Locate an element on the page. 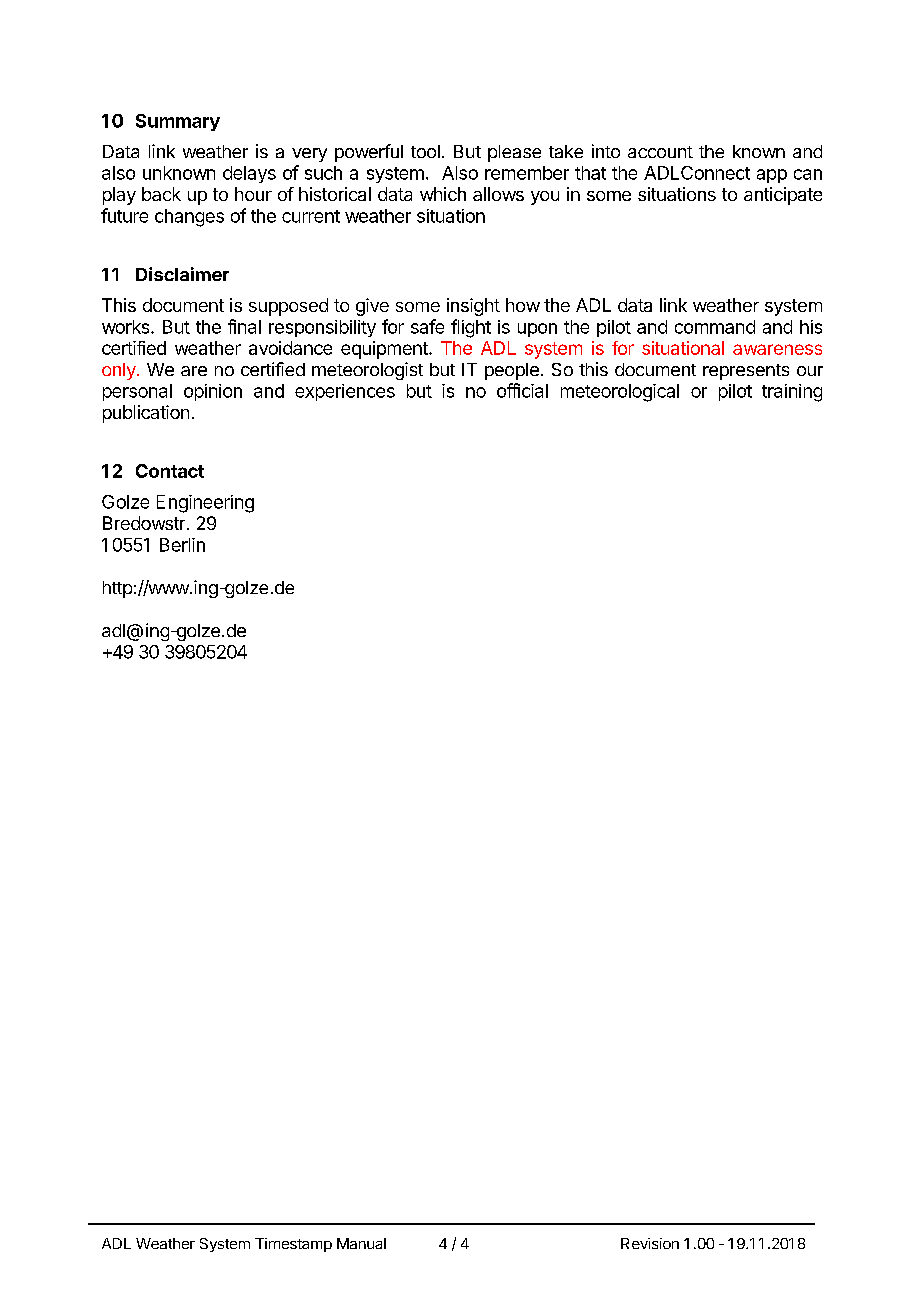 The width and height of the page is (924, 1308). app is located at coordinates (772, 176).
